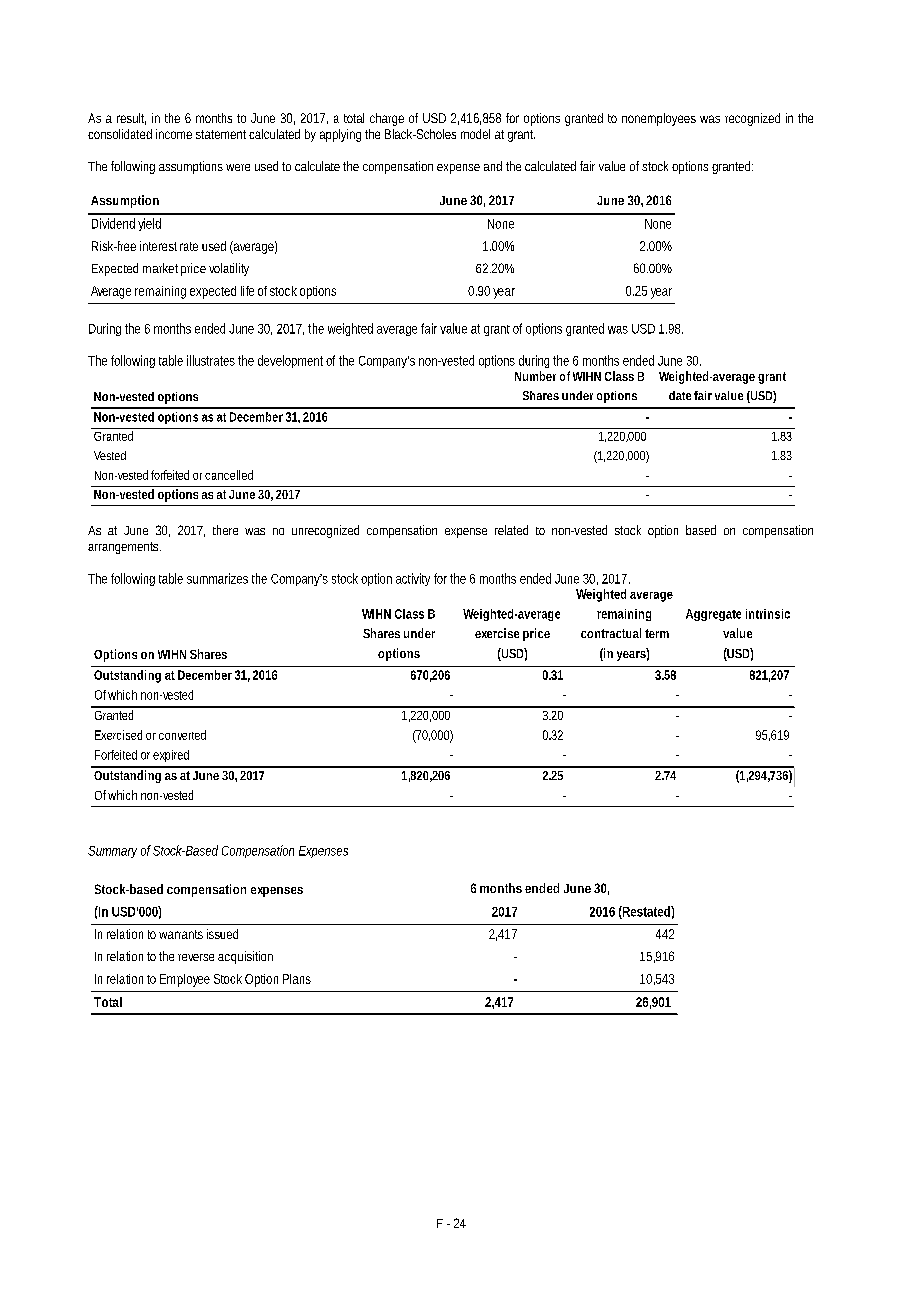 This page has height=1308, width=924. I want to click on there, so click(225, 530).
